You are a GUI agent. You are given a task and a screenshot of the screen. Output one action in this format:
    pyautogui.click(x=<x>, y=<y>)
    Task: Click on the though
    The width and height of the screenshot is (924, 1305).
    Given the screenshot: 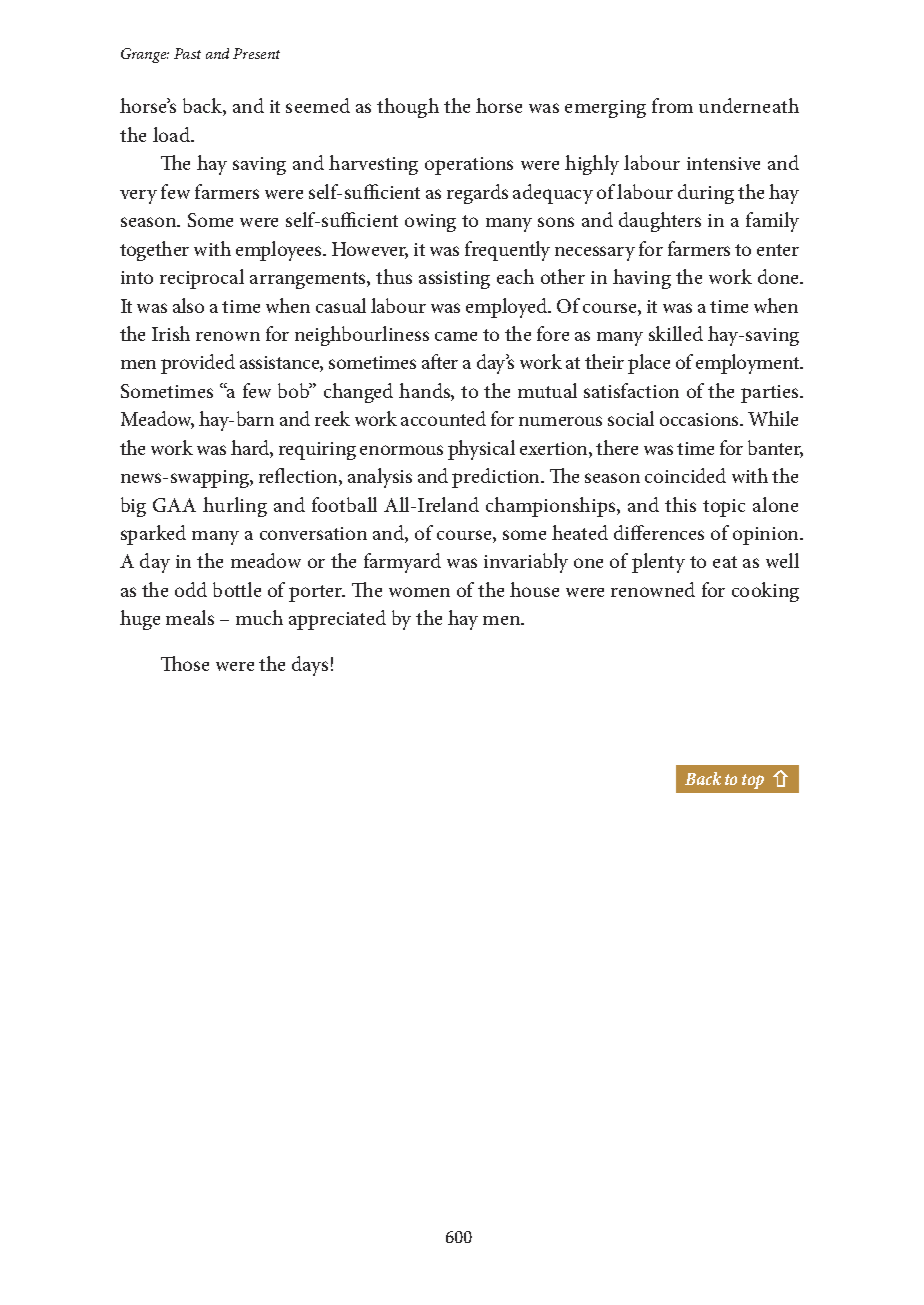 What is the action you would take?
    pyautogui.click(x=408, y=108)
